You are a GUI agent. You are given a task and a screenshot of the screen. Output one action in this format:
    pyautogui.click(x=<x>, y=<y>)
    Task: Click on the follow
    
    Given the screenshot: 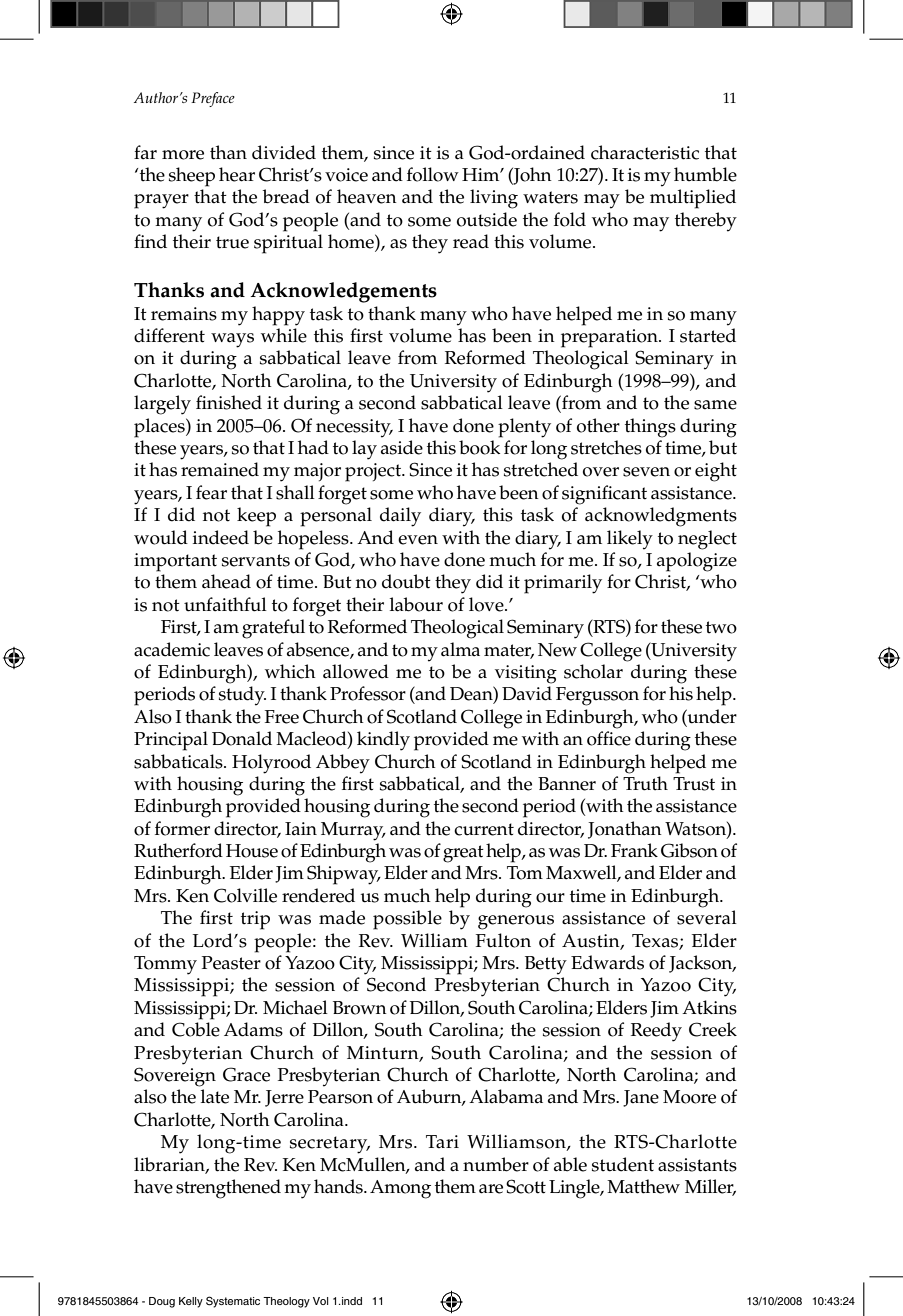 What is the action you would take?
    pyautogui.click(x=433, y=174)
